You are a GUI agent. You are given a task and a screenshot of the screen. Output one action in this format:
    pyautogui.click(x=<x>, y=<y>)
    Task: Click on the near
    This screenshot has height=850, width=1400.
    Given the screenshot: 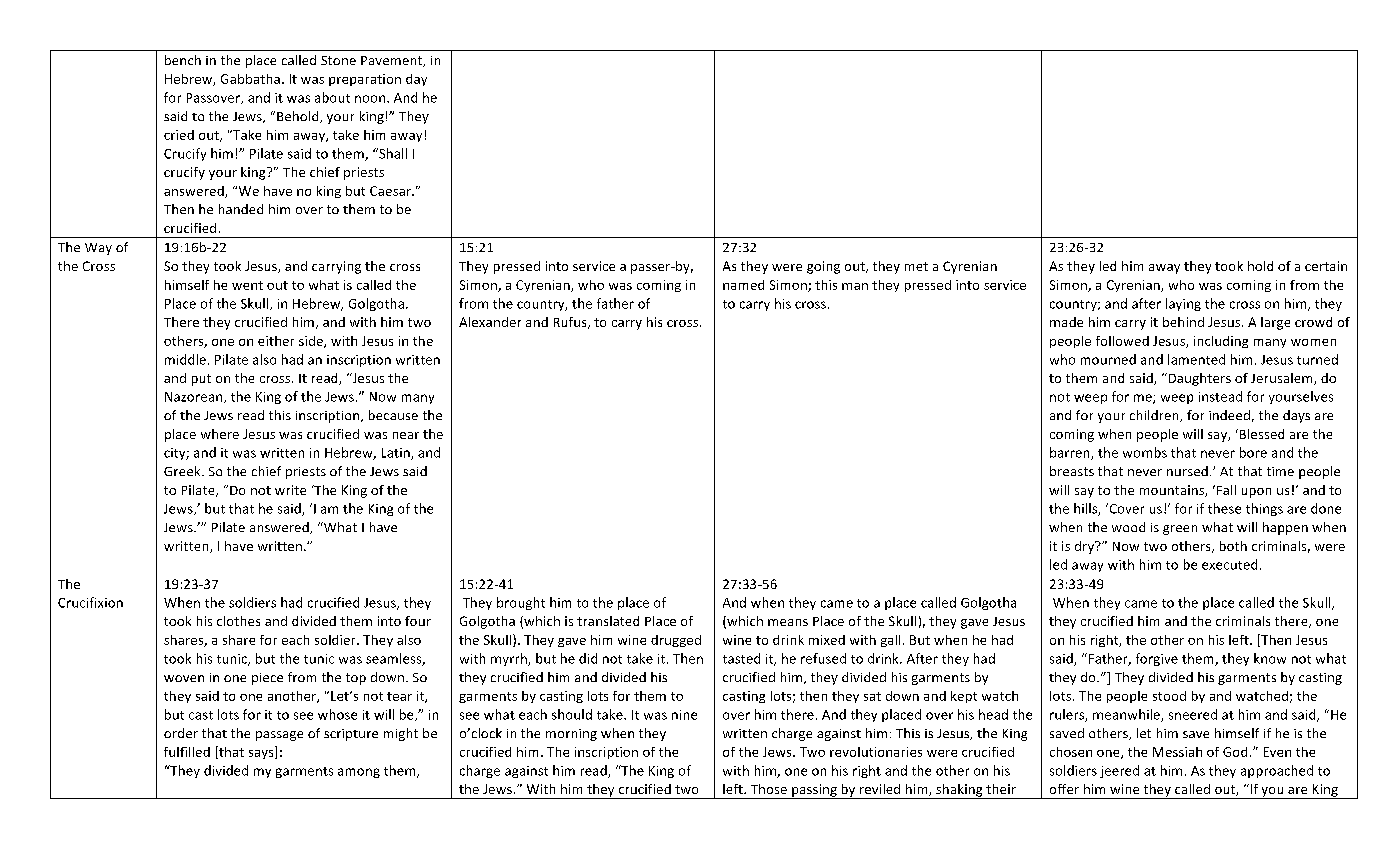 What is the action you would take?
    pyautogui.click(x=406, y=435)
